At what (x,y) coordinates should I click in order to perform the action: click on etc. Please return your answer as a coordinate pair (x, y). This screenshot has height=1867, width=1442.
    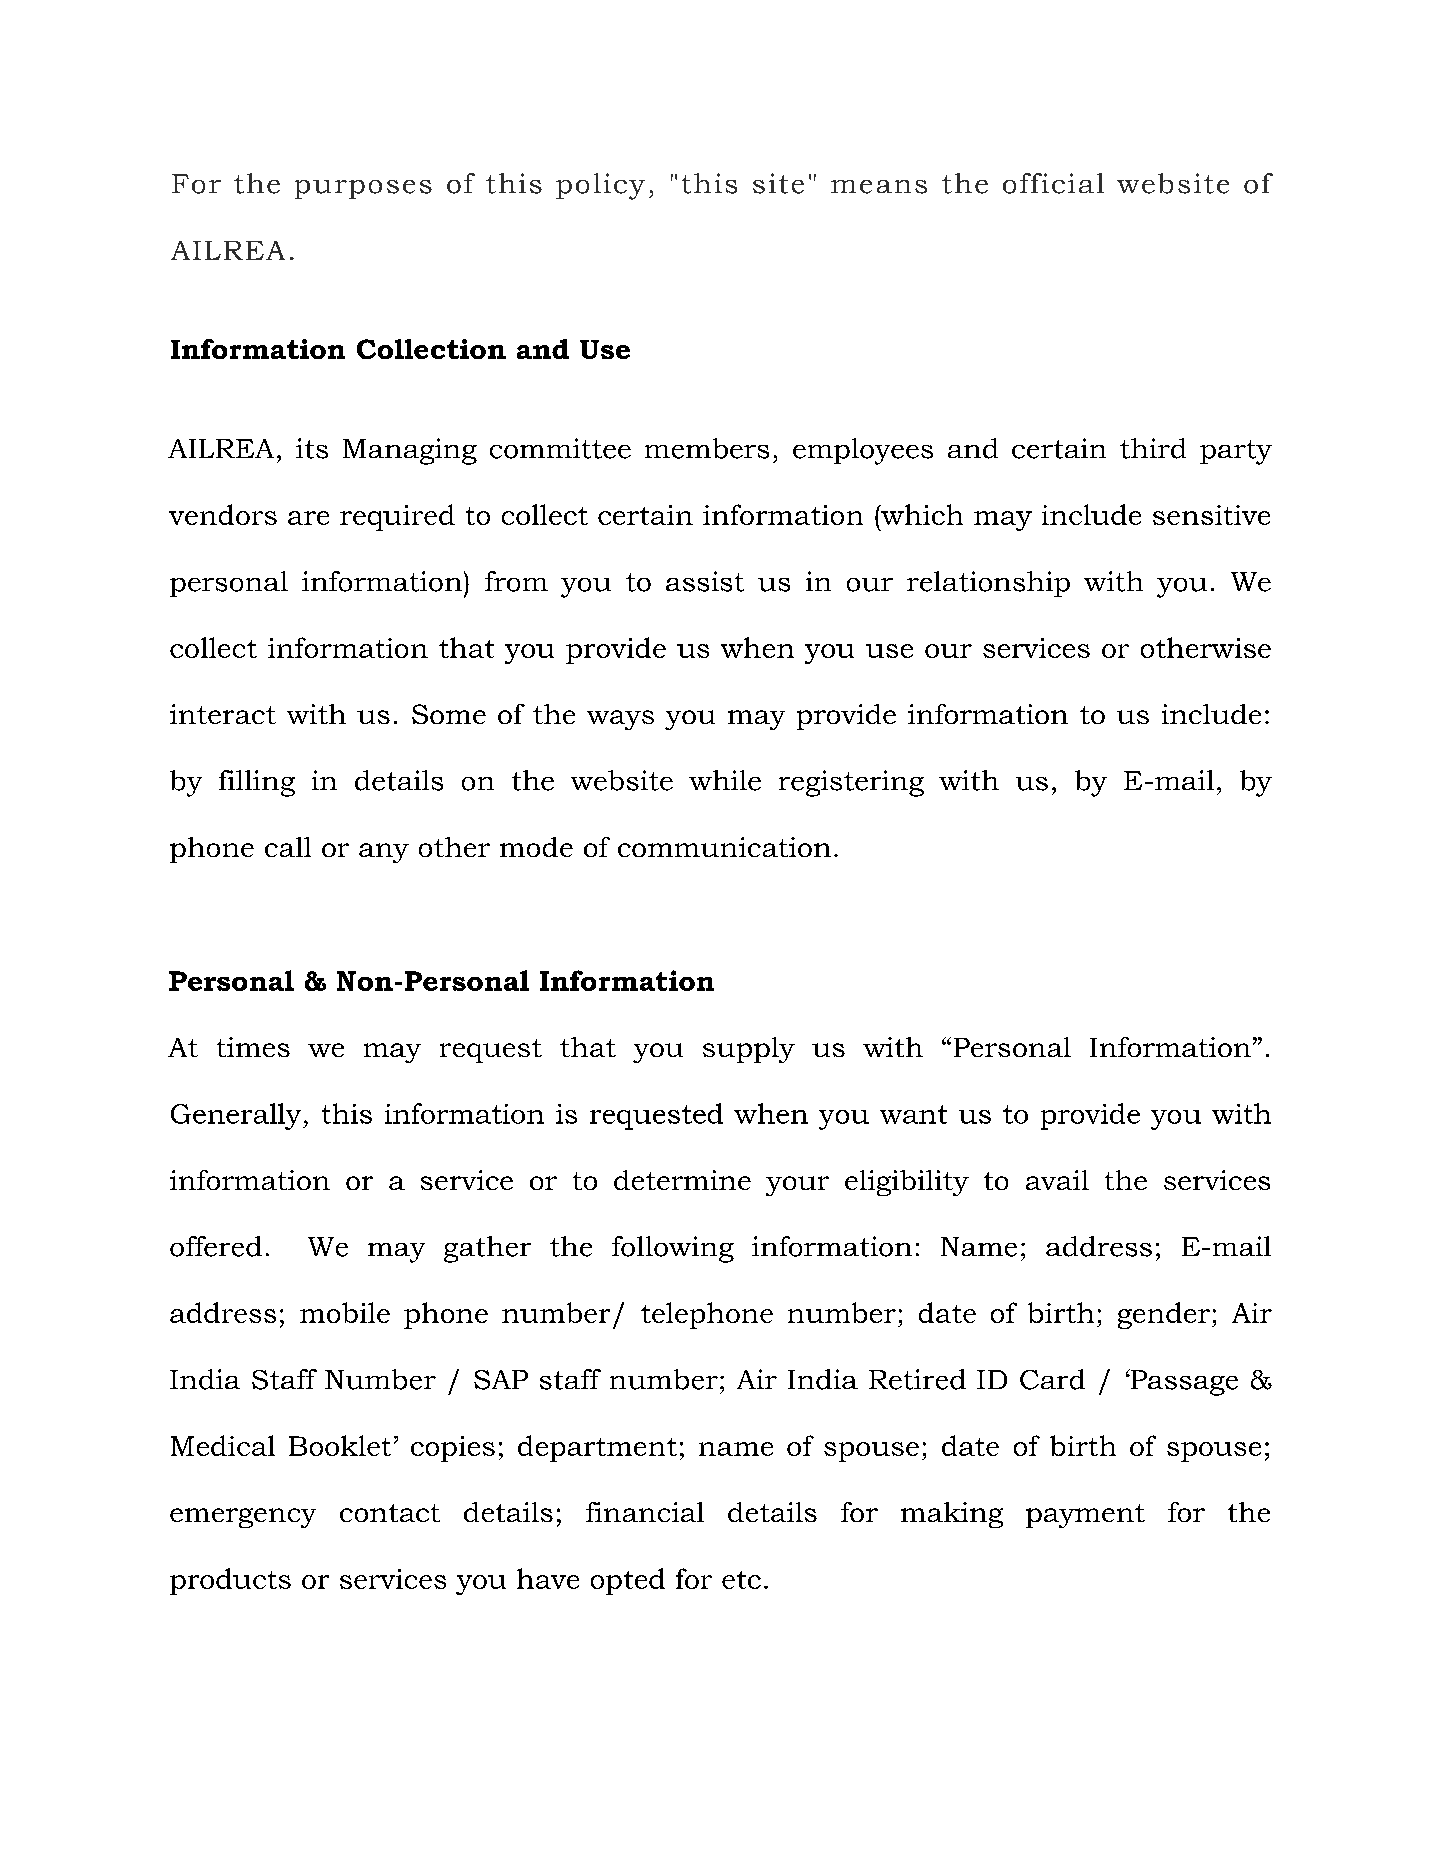
    Looking at the image, I should click on (741, 1580).
